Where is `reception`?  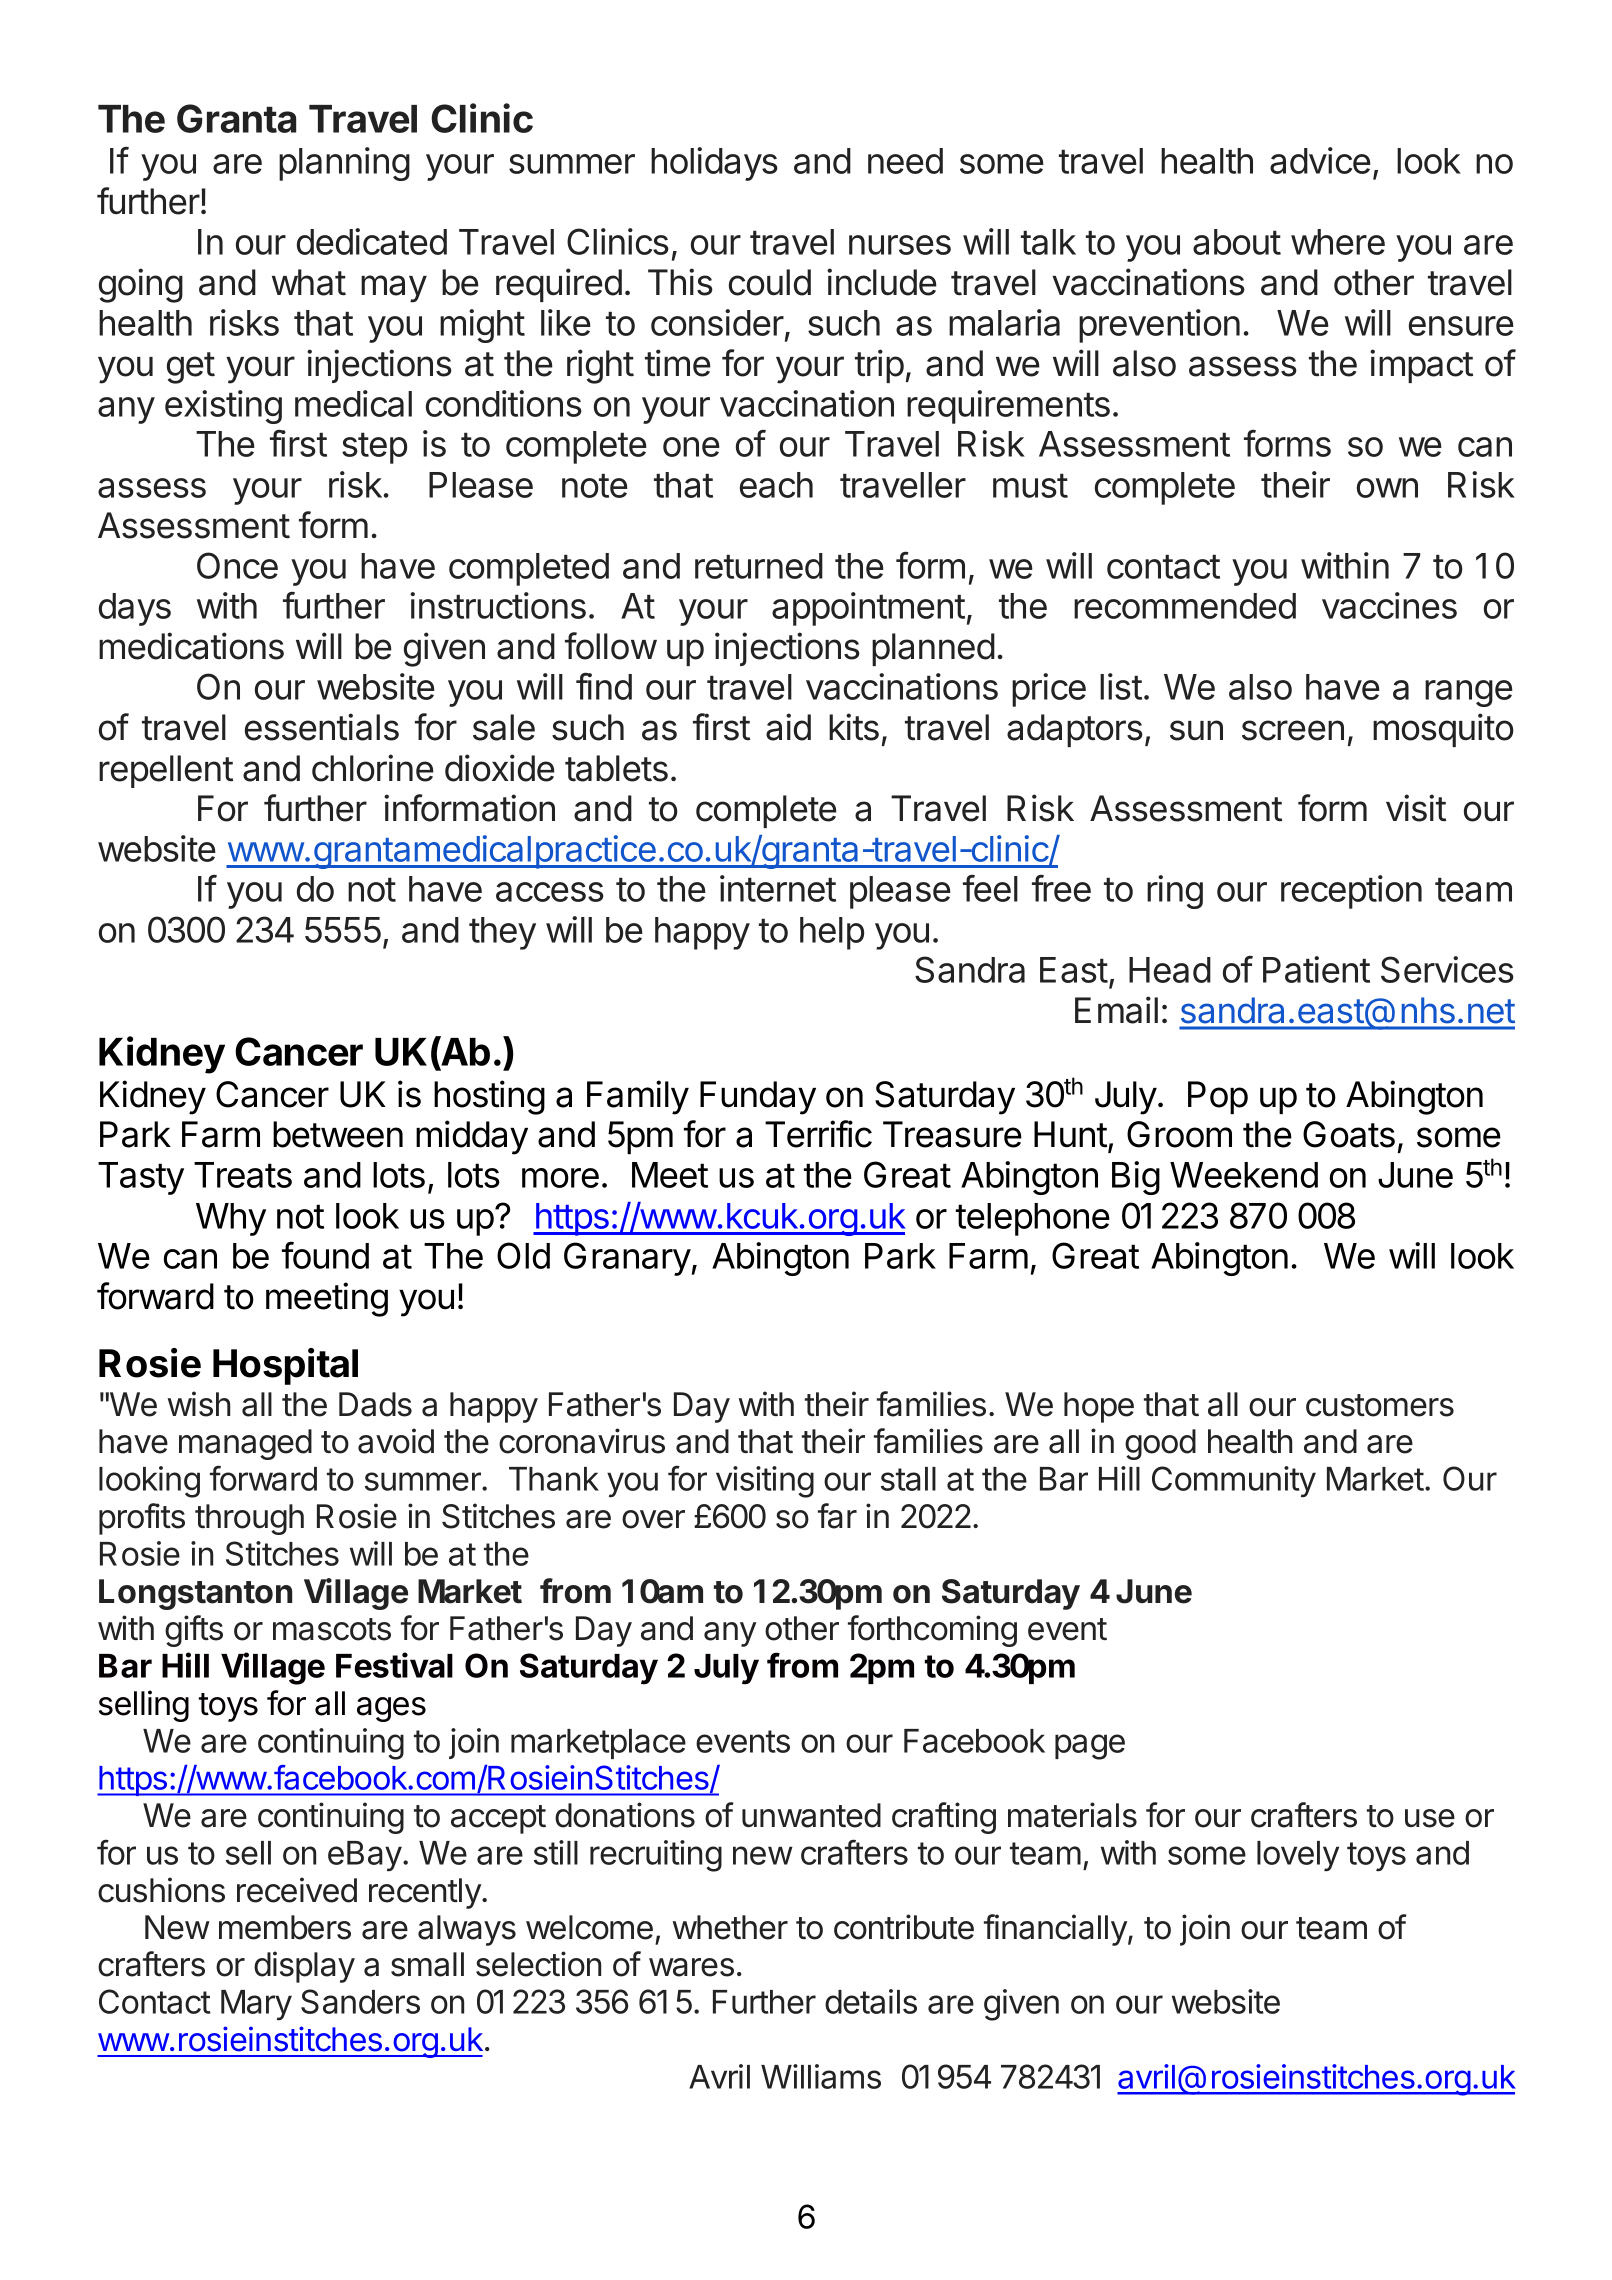
reception is located at coordinates (1351, 892).
